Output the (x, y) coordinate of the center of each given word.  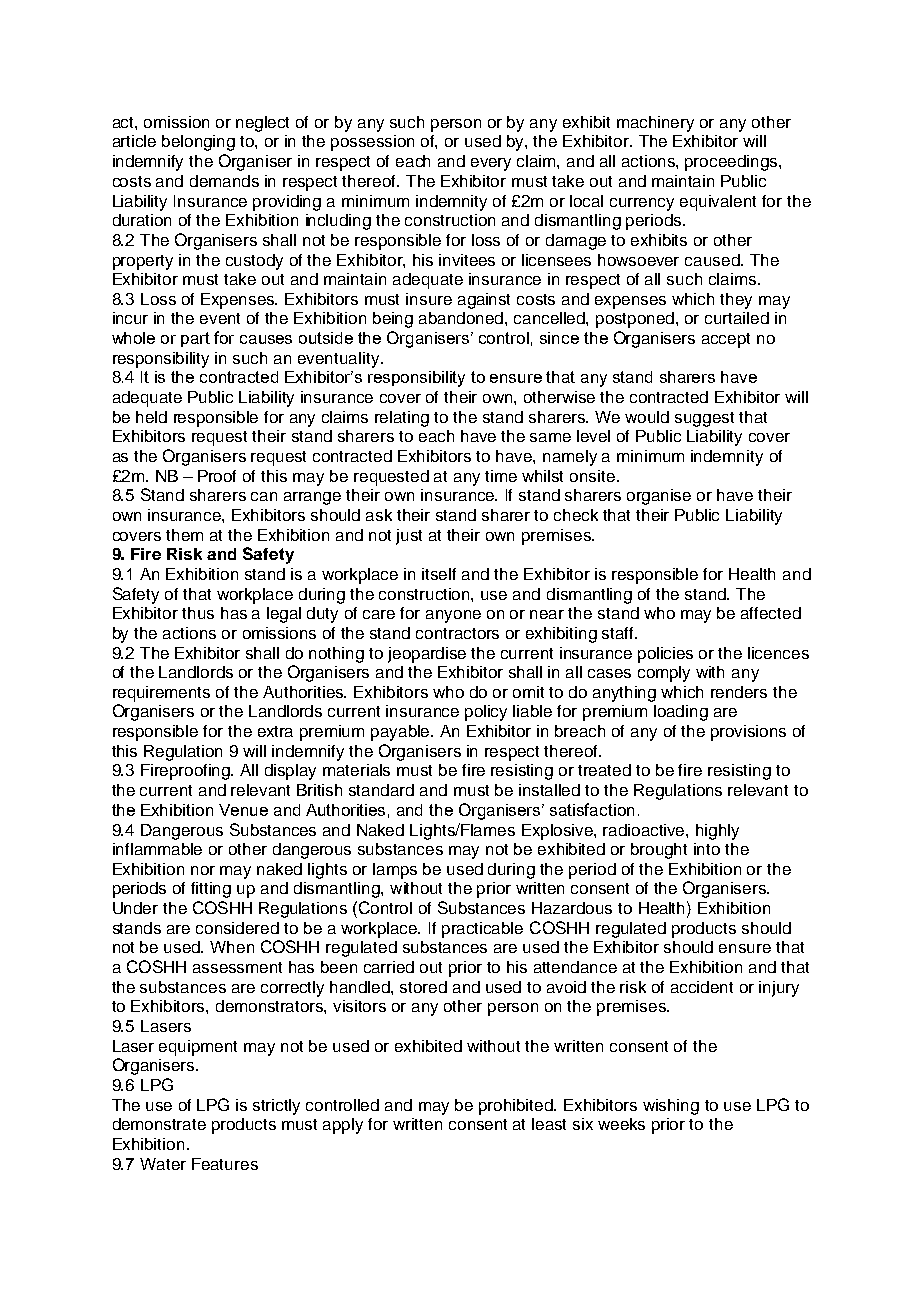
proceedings (732, 163)
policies (665, 655)
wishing (671, 1107)
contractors (457, 633)
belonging (198, 143)
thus (198, 613)
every (491, 164)
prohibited (517, 1107)
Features (225, 1164)
